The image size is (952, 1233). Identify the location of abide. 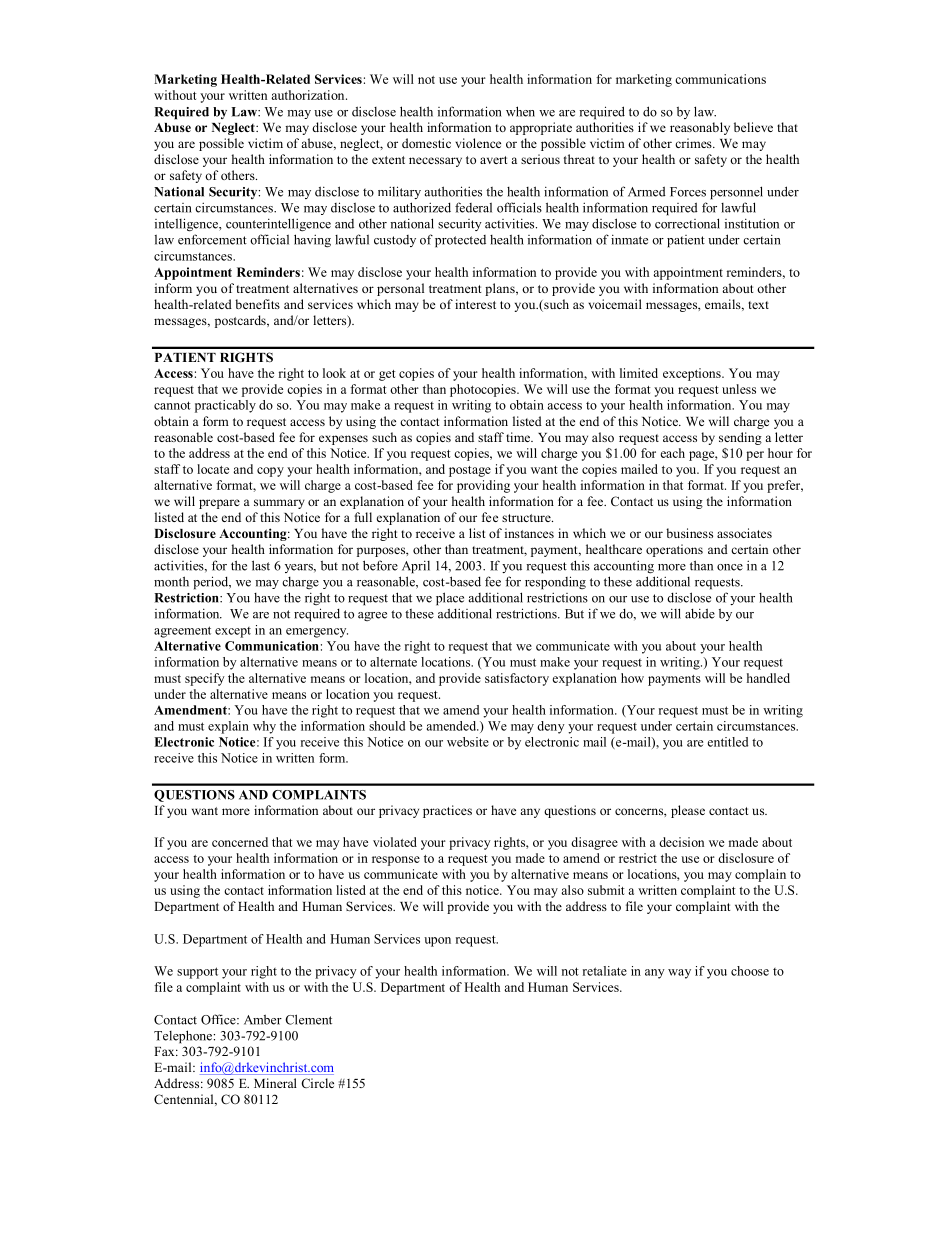
(700, 613).
